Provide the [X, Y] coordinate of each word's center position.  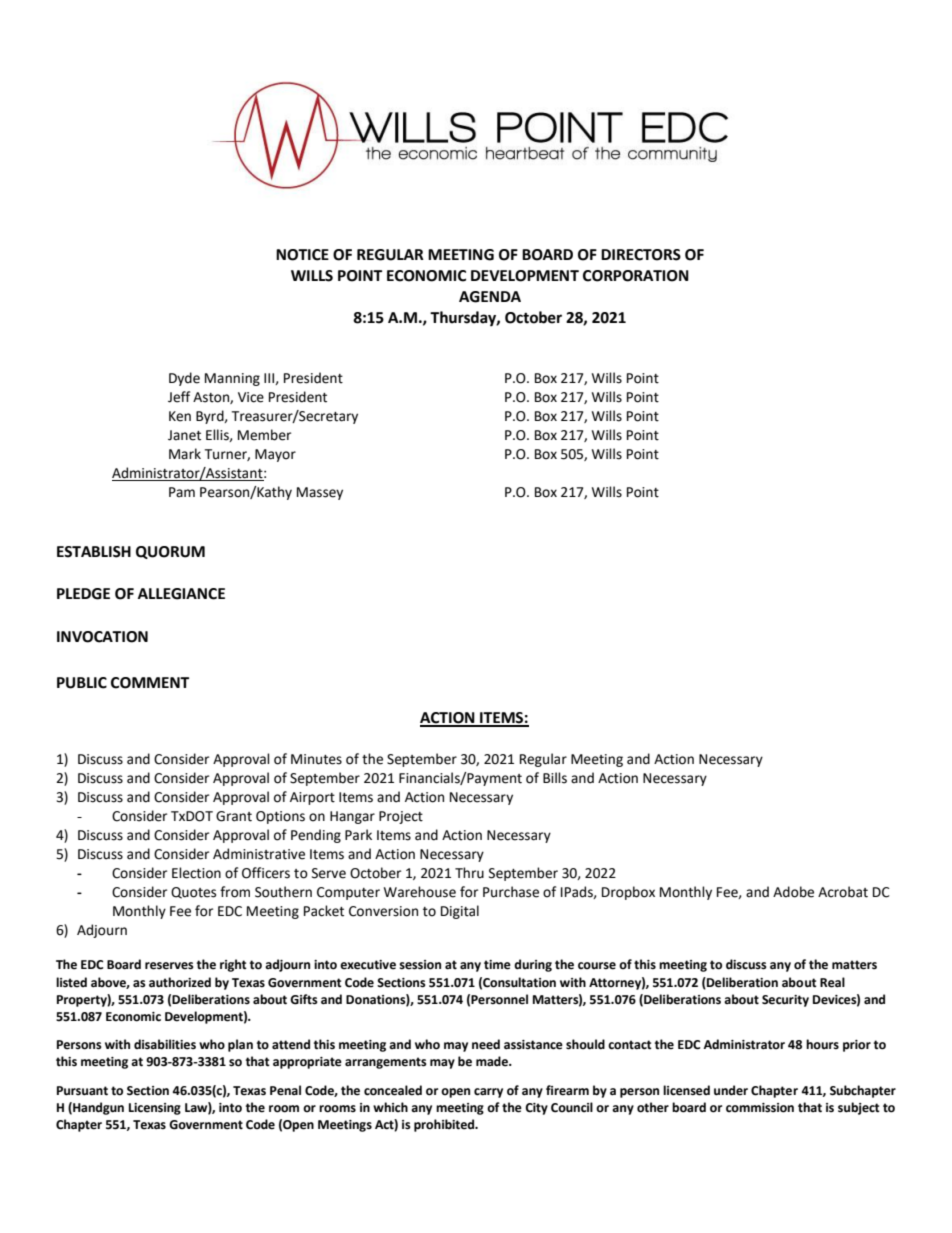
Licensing [155, 1109]
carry [488, 1093]
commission [760, 1108]
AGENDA [490, 297]
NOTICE [302, 255]
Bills [555, 778]
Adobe [793, 892]
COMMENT [150, 683]
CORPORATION [636, 276]
